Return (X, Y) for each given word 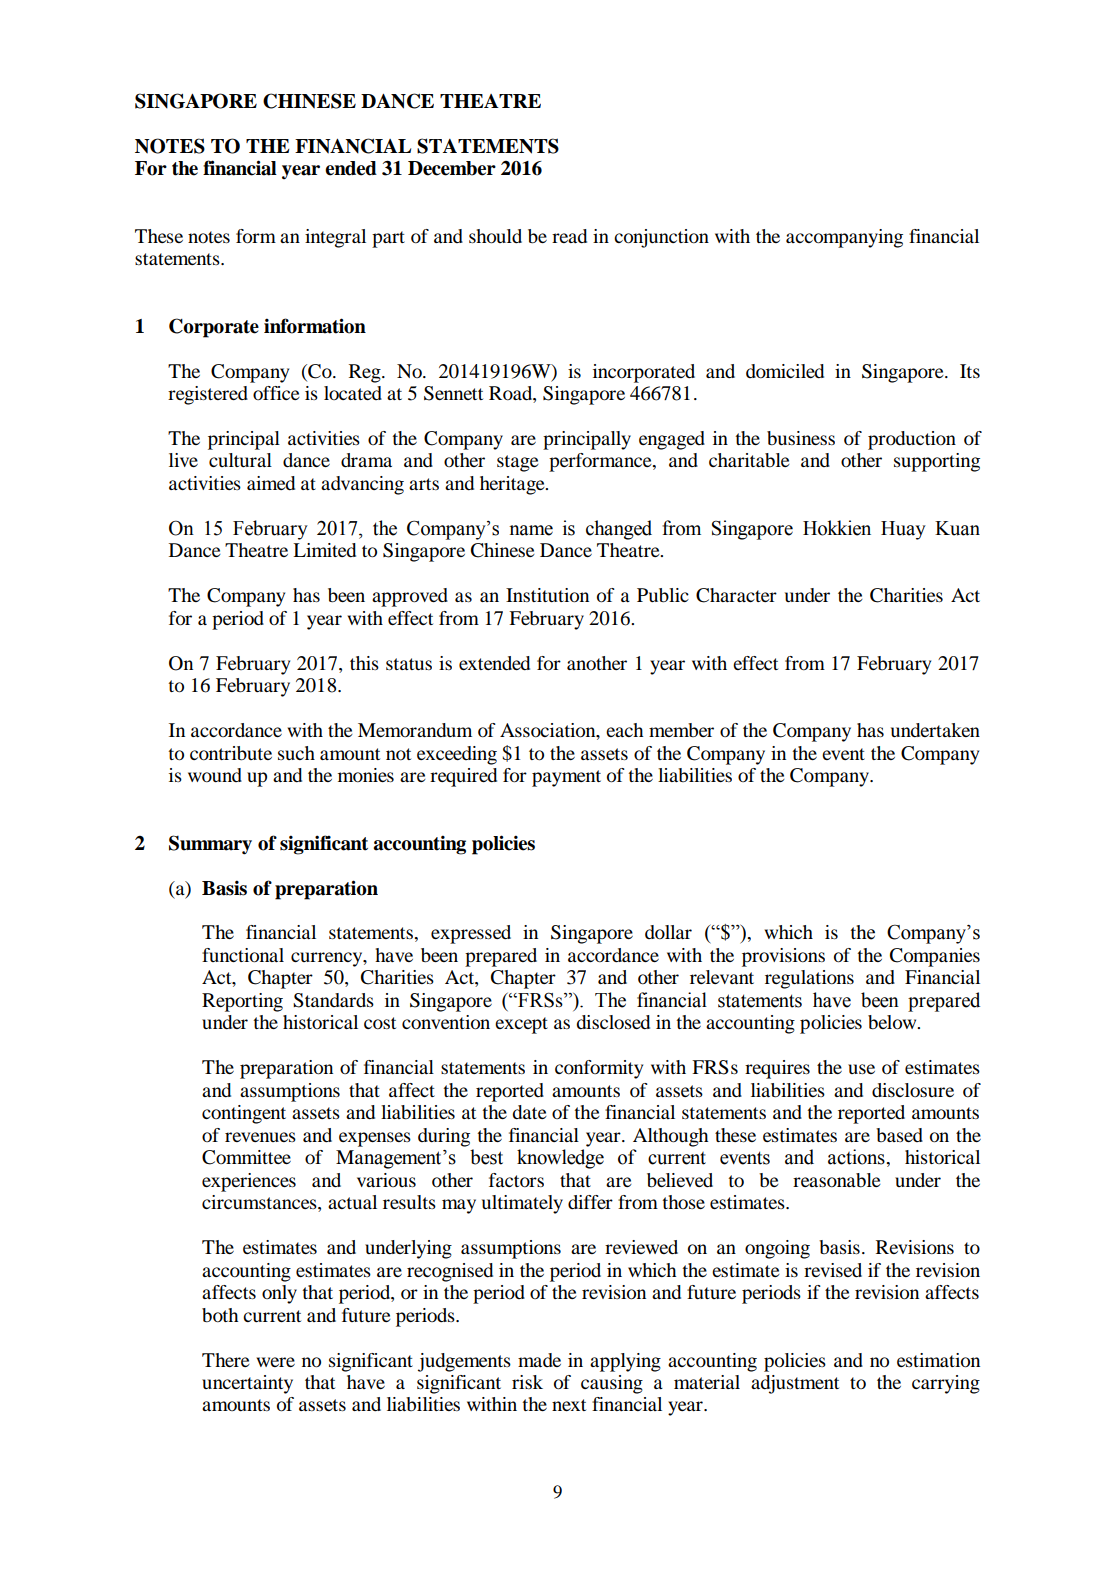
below (893, 1022)
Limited (324, 550)
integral (335, 238)
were (275, 1362)
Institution (547, 595)
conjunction (661, 238)
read (569, 236)
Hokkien (837, 528)
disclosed (613, 1022)
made (539, 1360)
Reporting (242, 1002)
